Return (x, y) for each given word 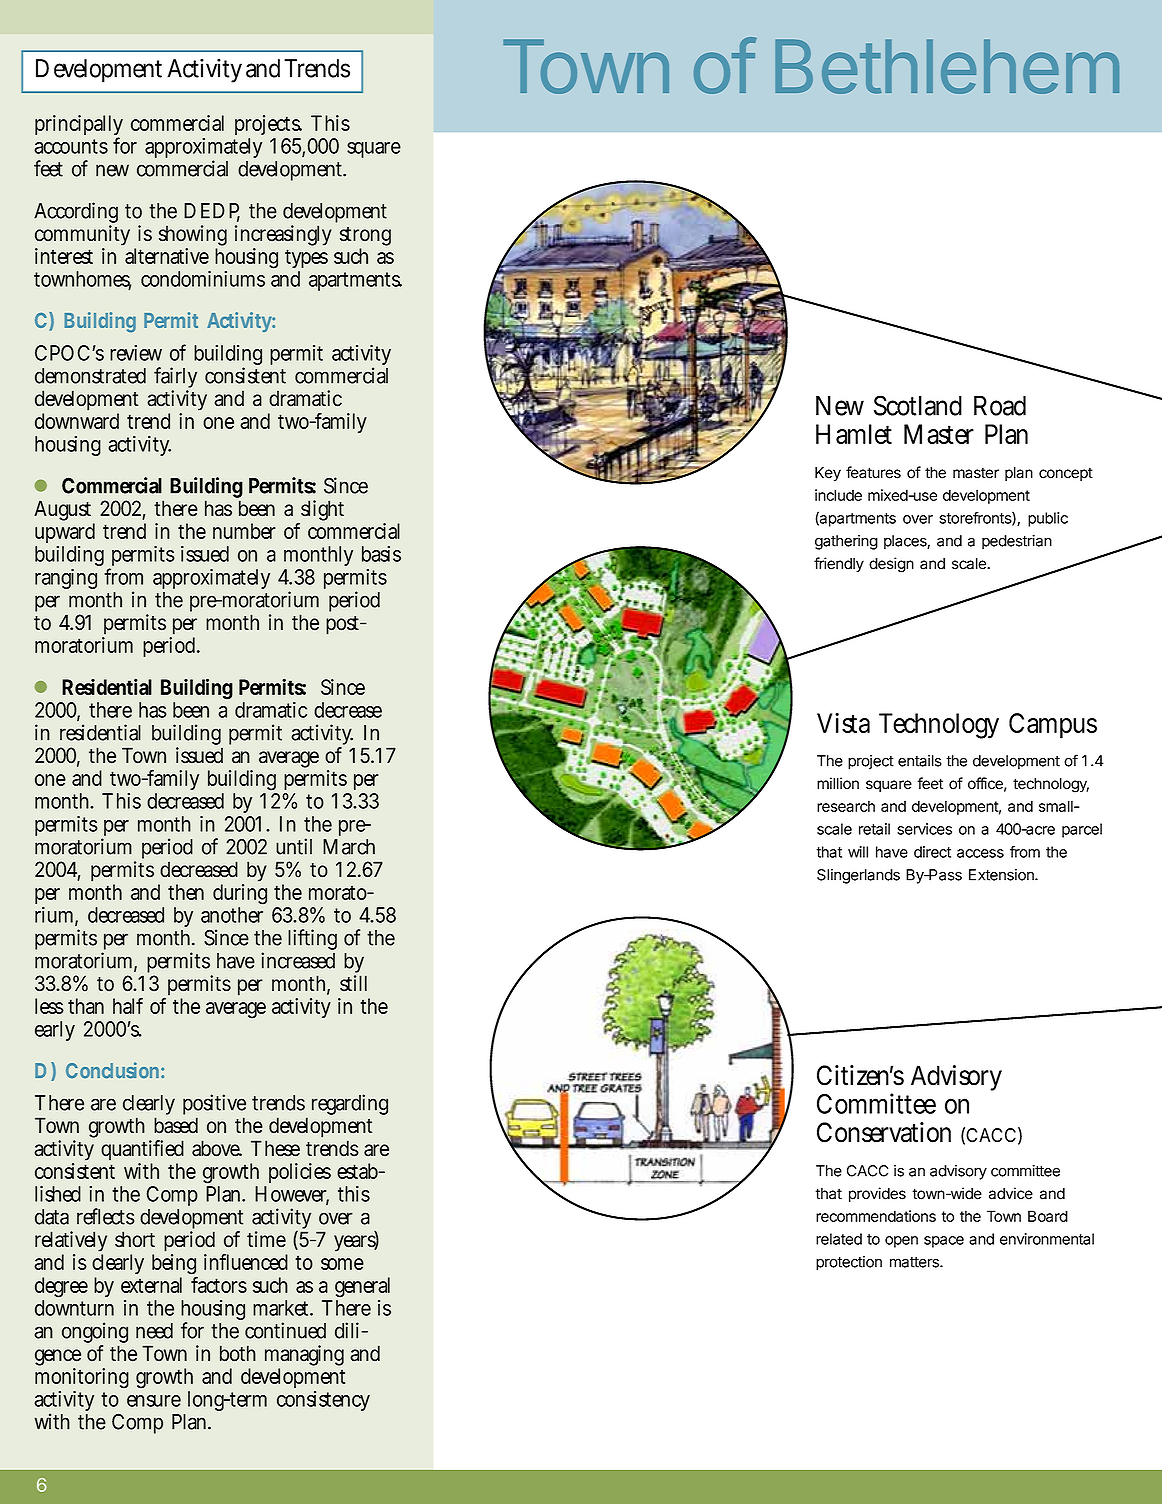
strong (365, 238)
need (154, 1331)
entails (920, 761)
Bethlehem (947, 66)
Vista (843, 722)
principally (79, 127)
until (294, 846)
